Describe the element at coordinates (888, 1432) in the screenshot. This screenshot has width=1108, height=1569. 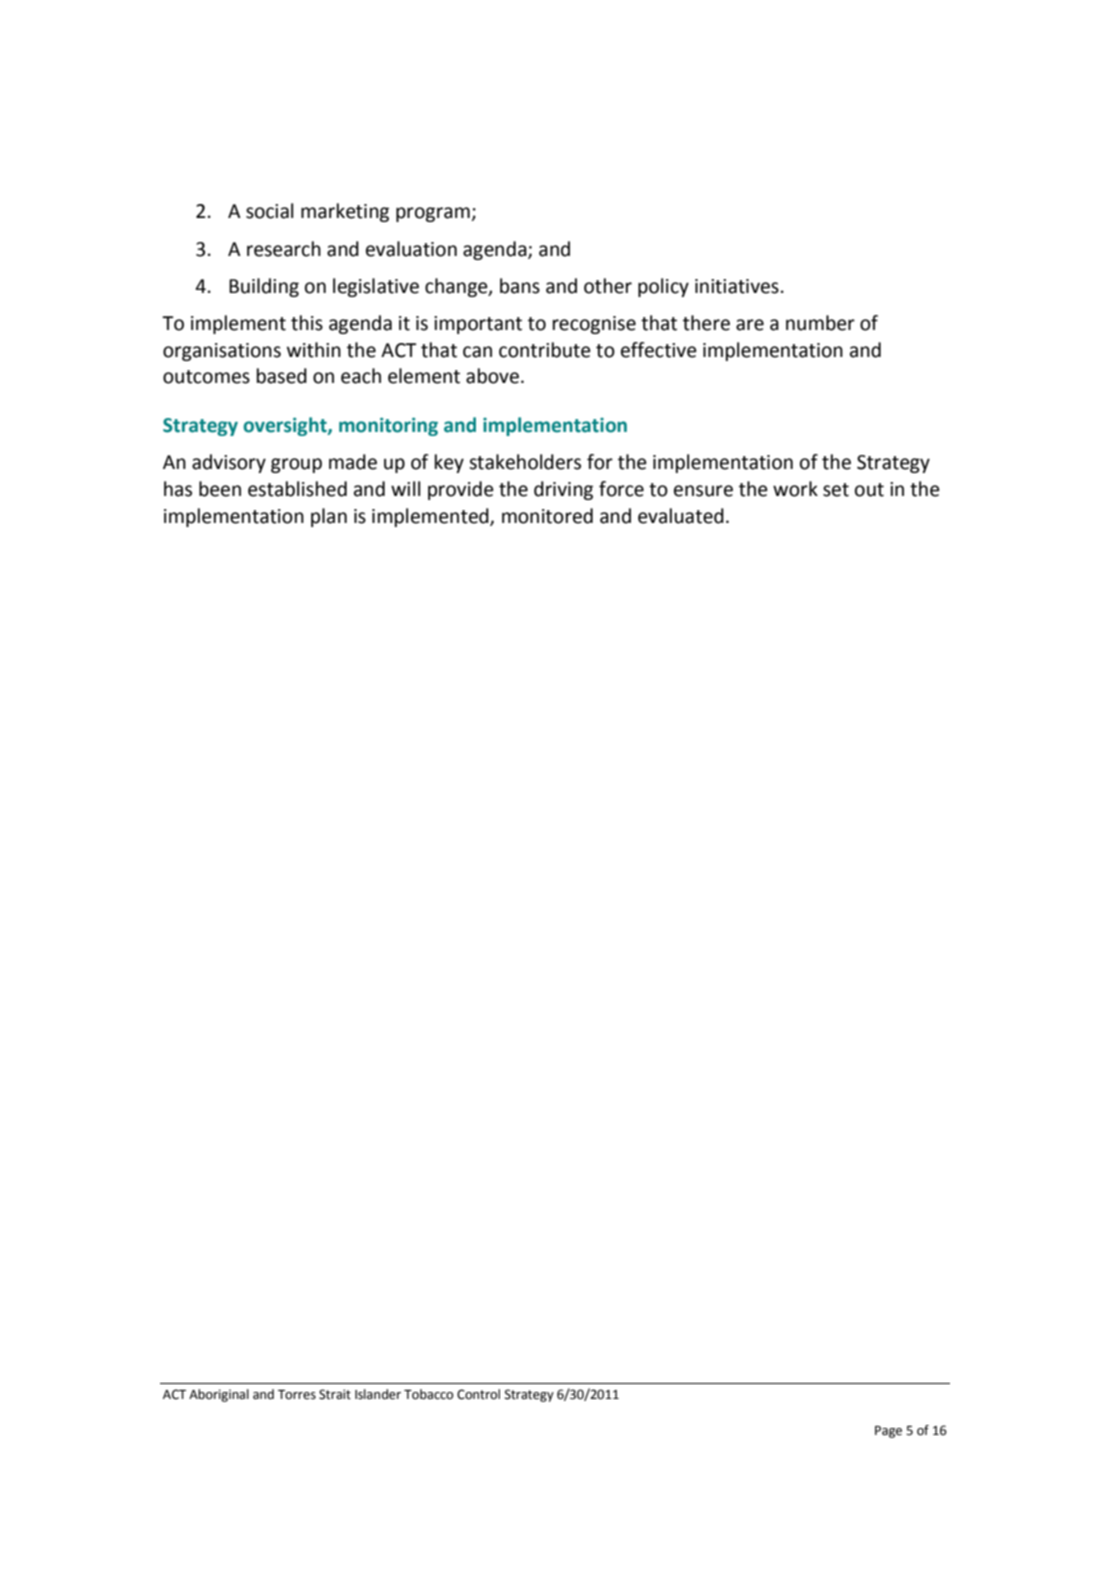
I see `Page` at that location.
